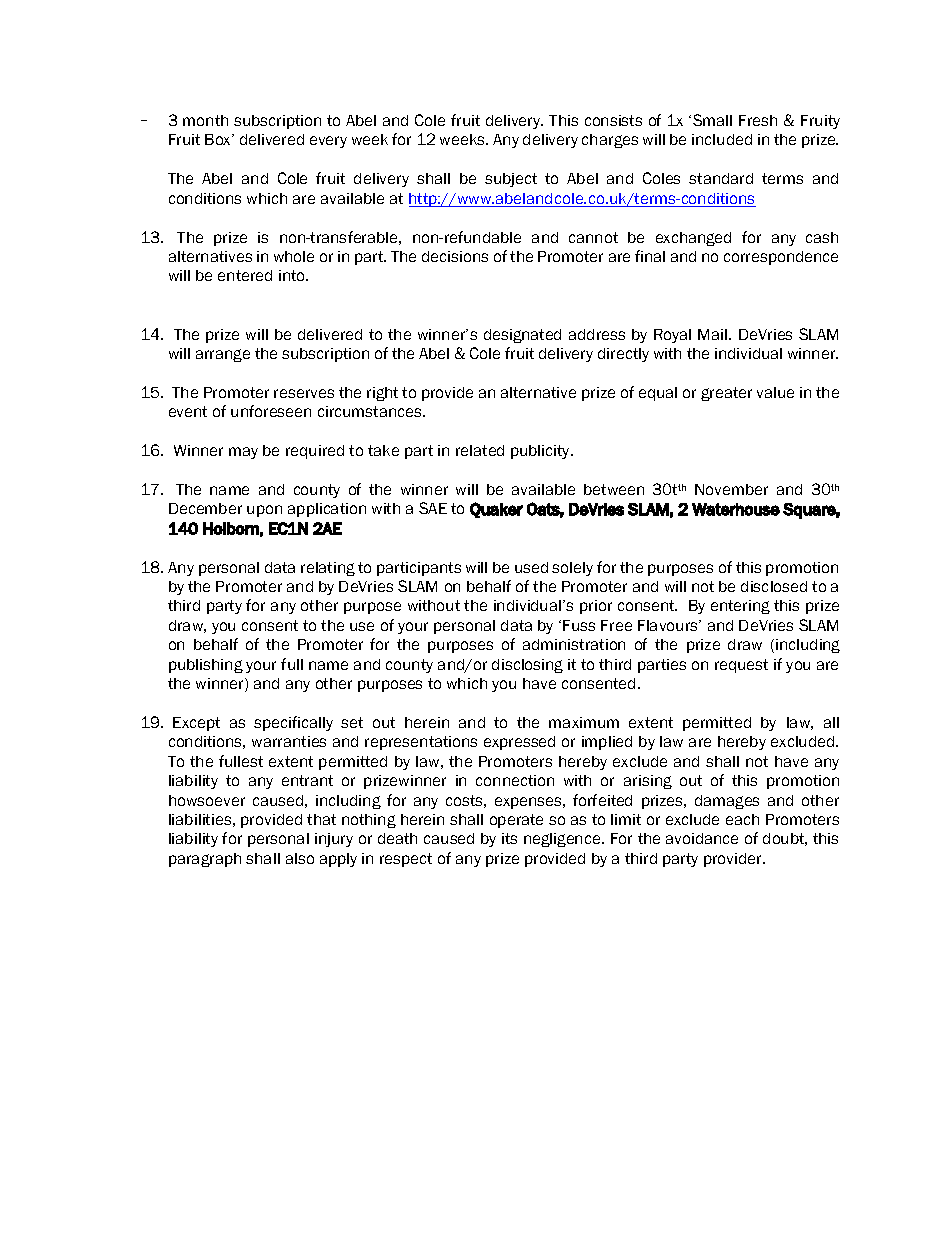 The height and width of the screenshot is (1233, 952). I want to click on included, so click(722, 139).
